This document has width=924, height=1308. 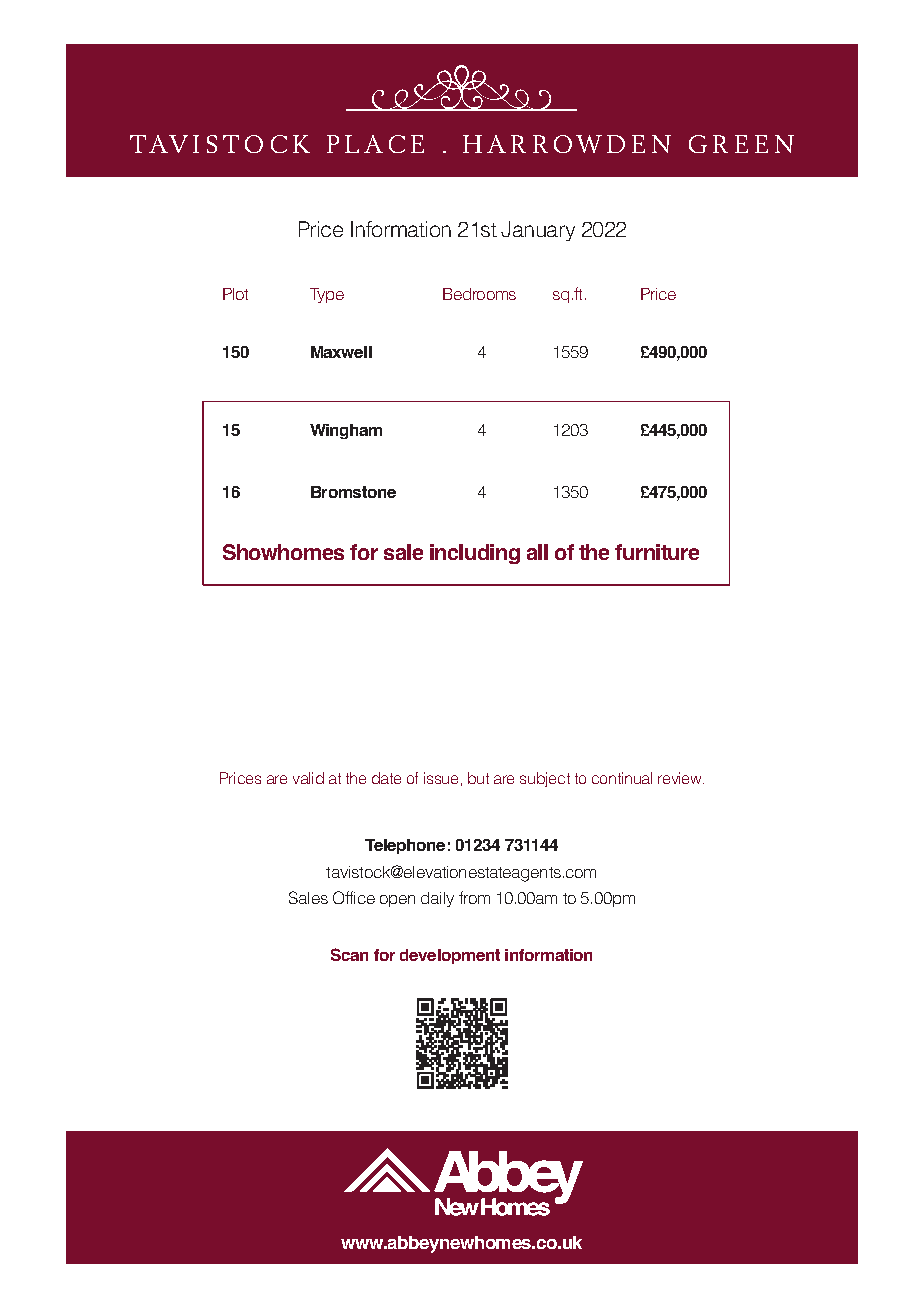 What do you see at coordinates (479, 294) in the document?
I see `Bedrooms` at bounding box center [479, 294].
